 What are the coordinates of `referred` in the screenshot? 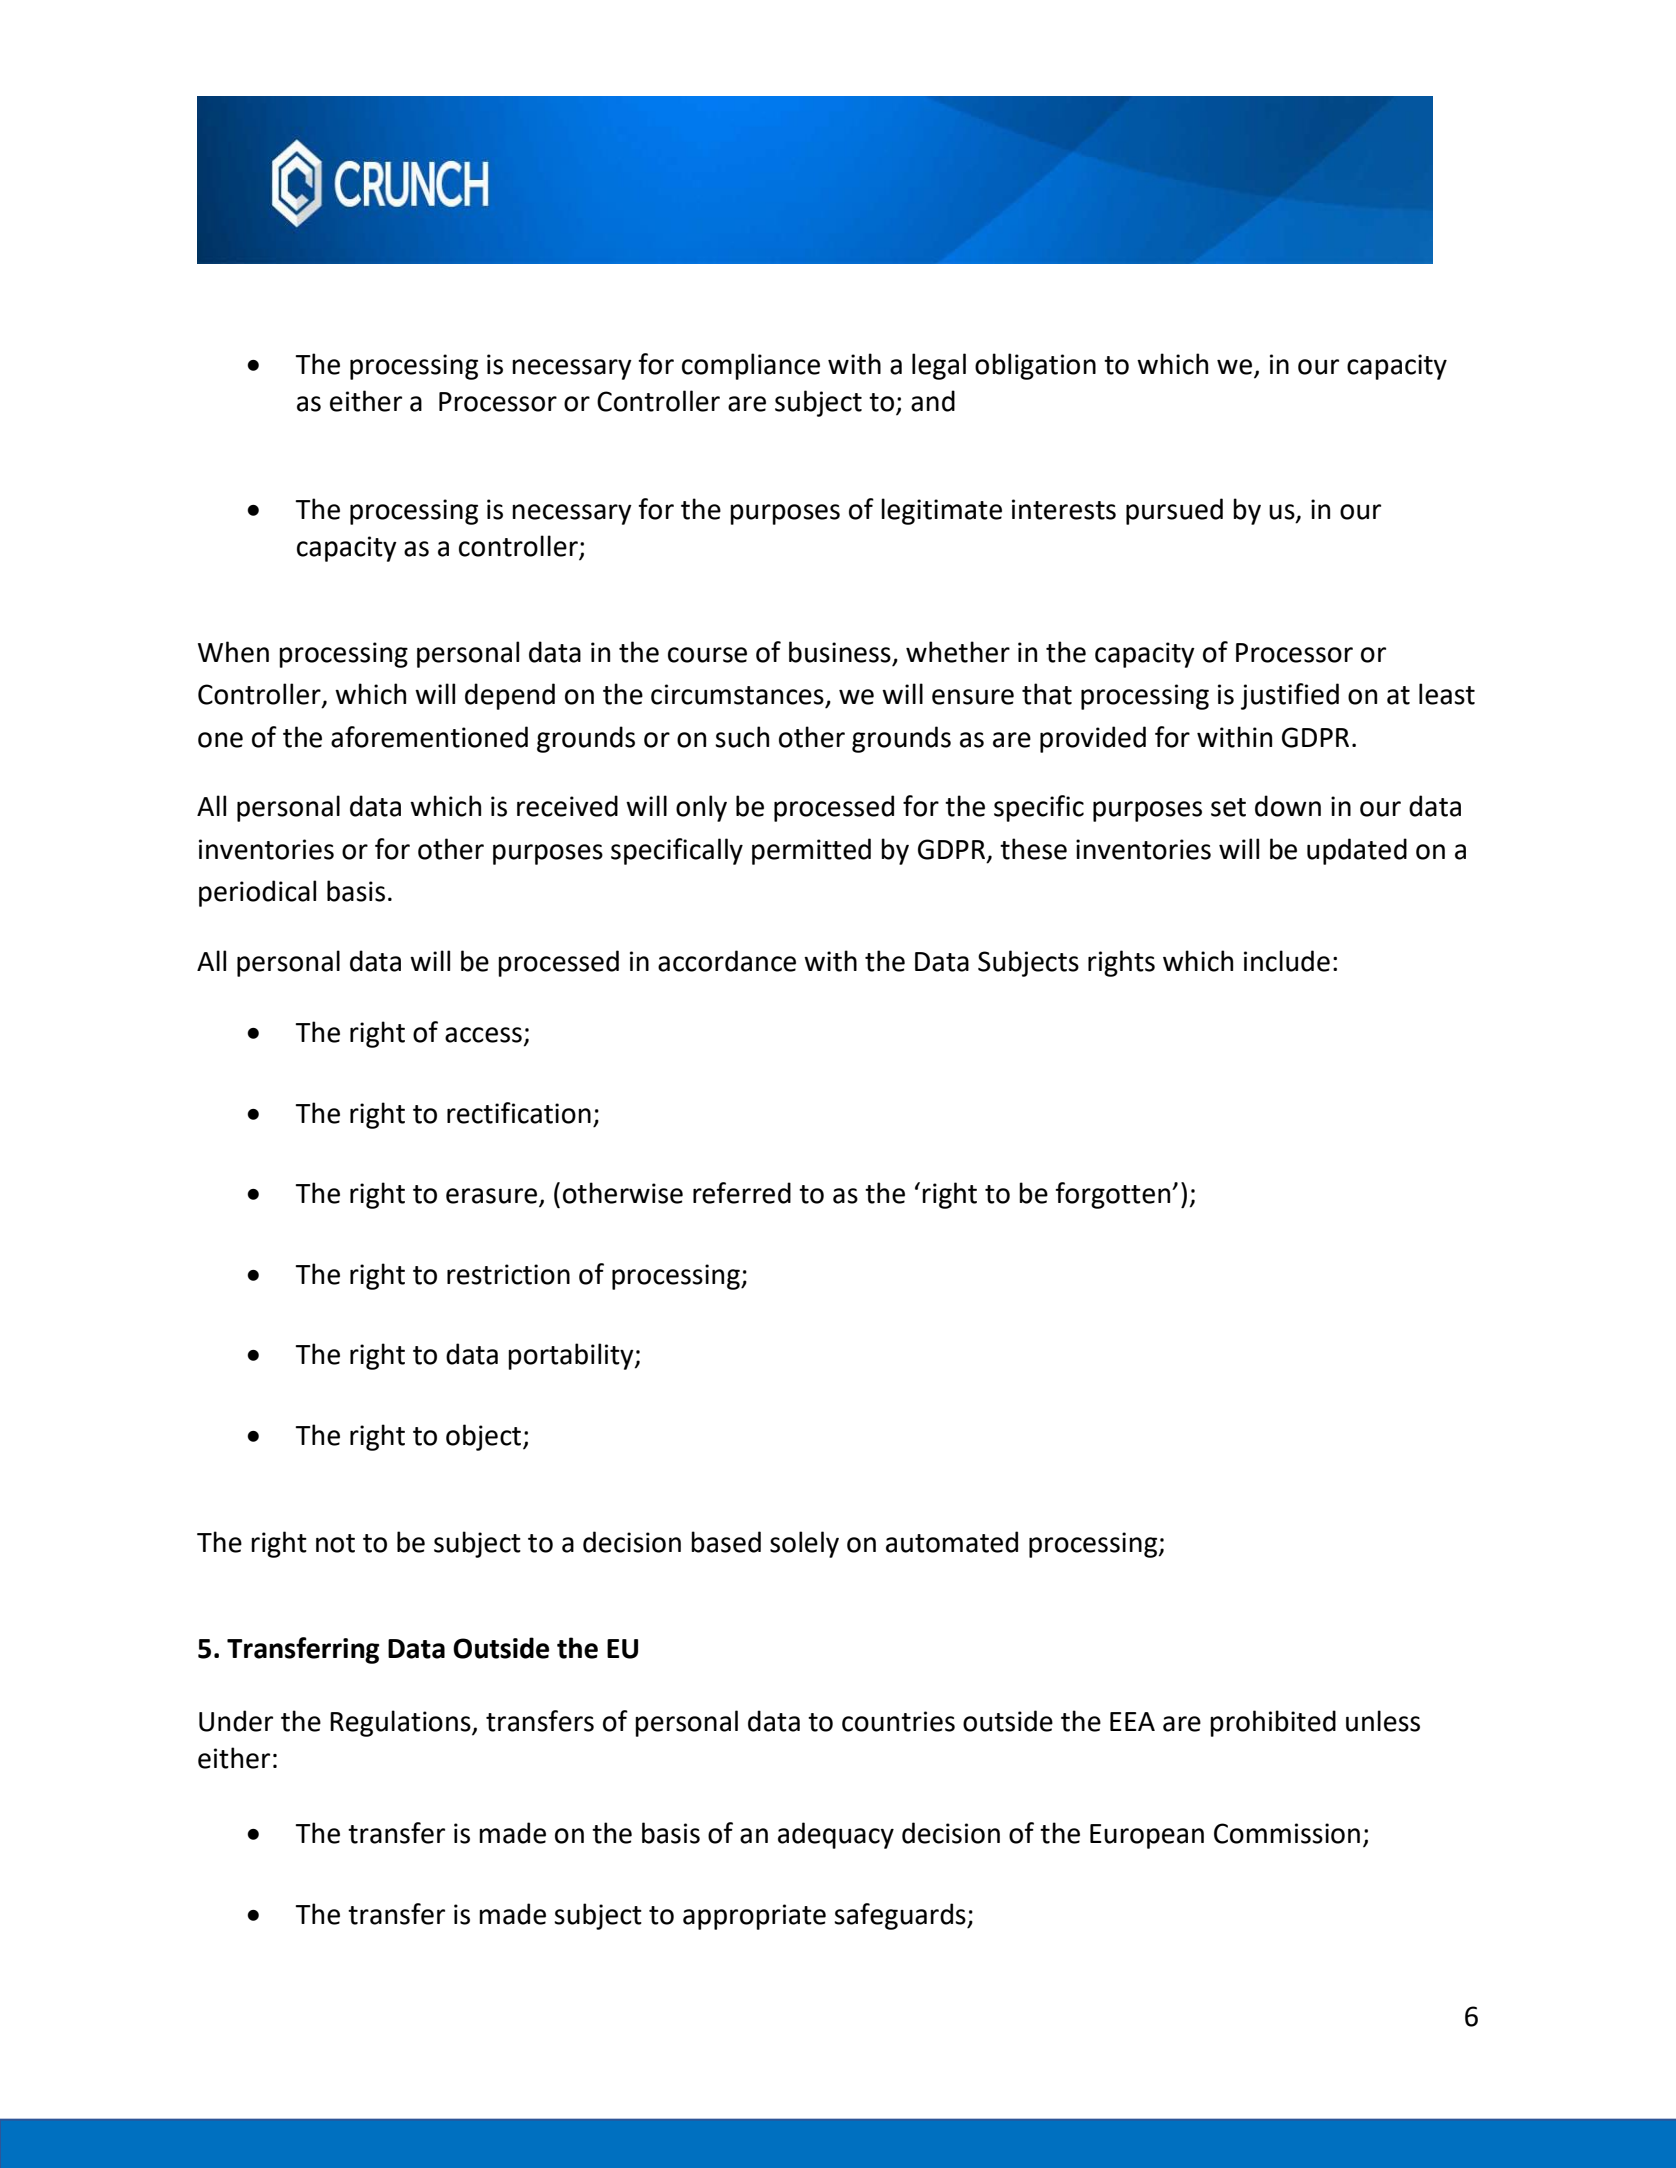 It's located at (742, 1193).
